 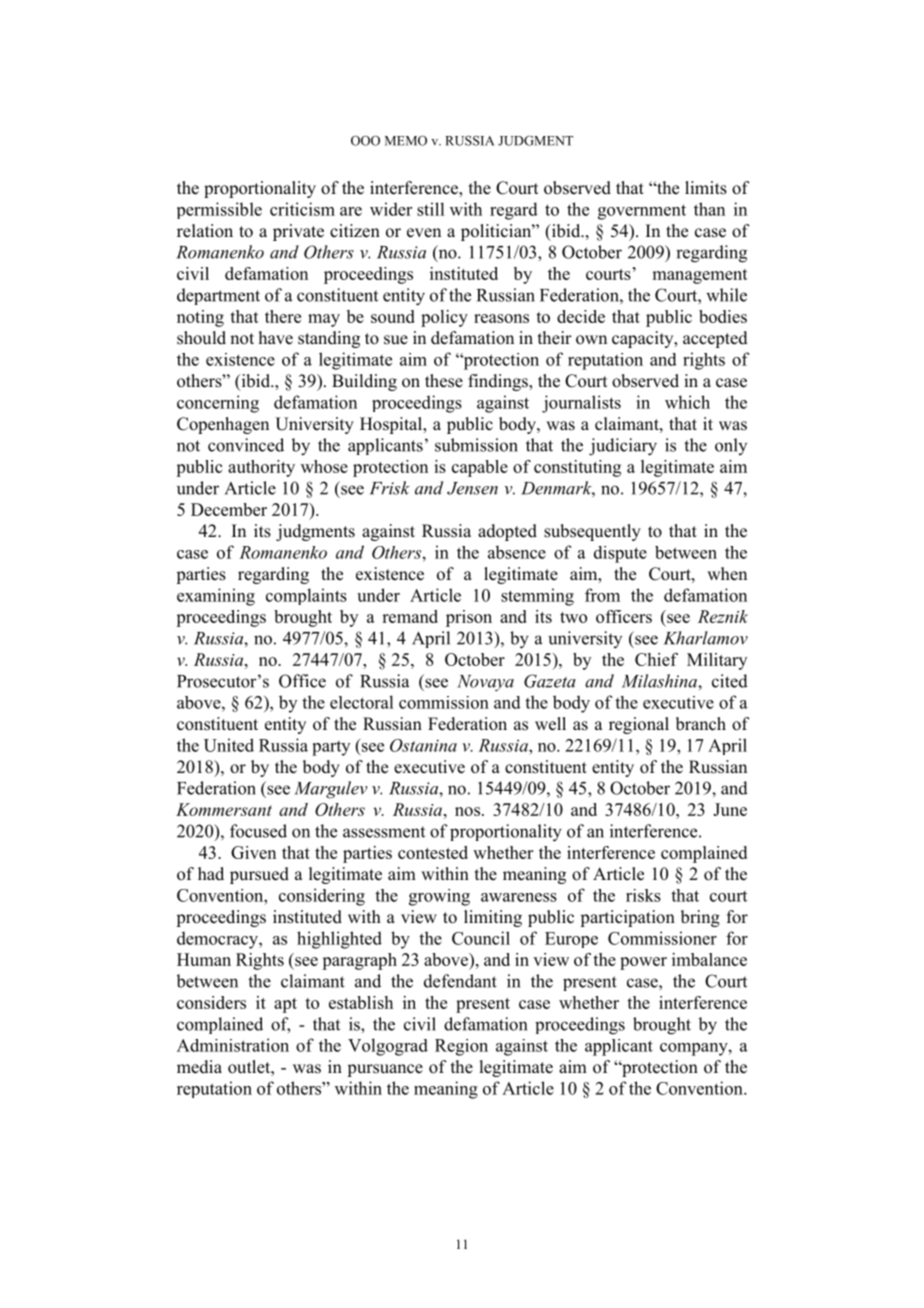 What do you see at coordinates (229, 745) in the image?
I see `United` at bounding box center [229, 745].
